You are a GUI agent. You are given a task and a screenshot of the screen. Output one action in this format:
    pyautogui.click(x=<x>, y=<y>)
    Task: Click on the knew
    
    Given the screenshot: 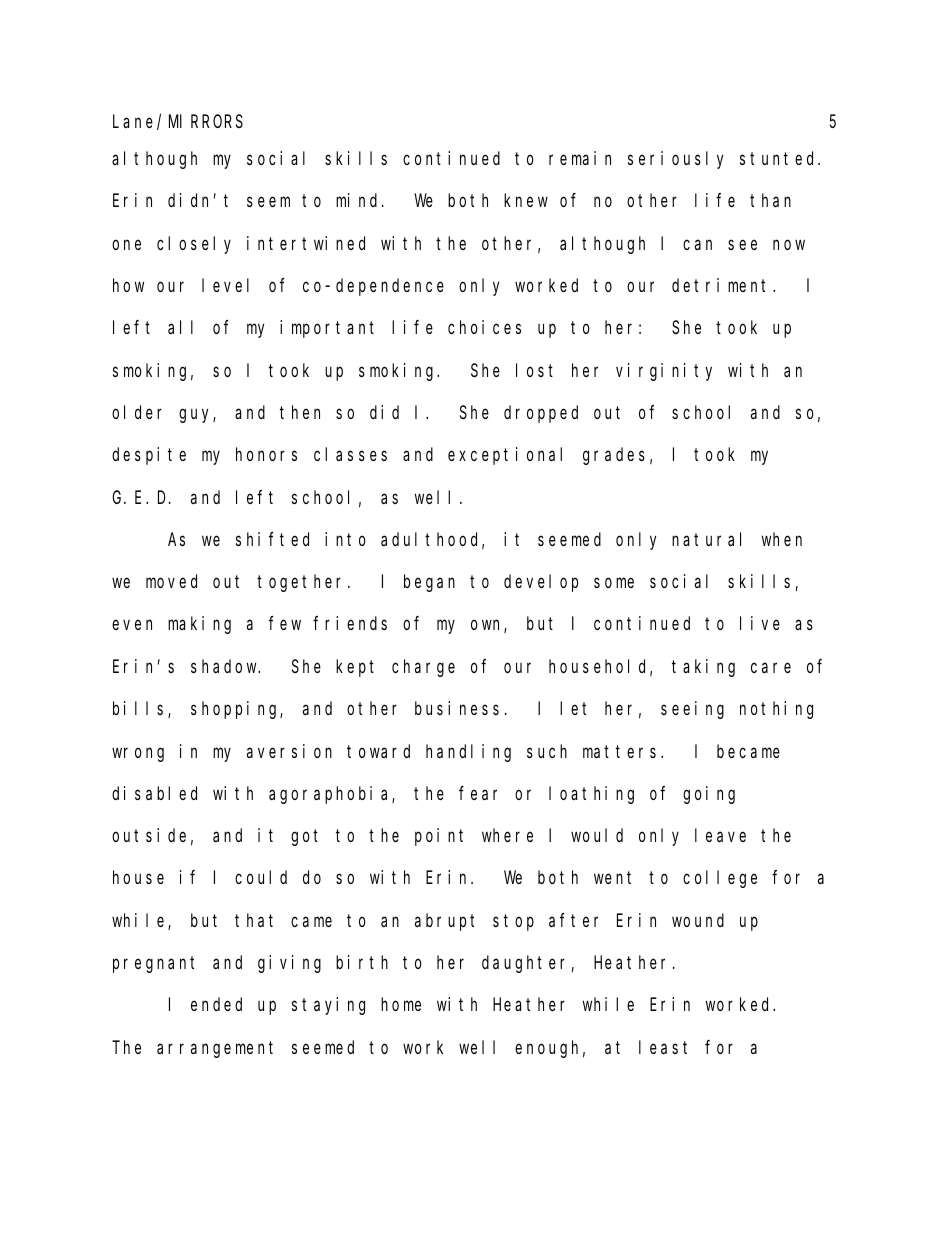 What is the action you would take?
    pyautogui.click(x=526, y=200)
